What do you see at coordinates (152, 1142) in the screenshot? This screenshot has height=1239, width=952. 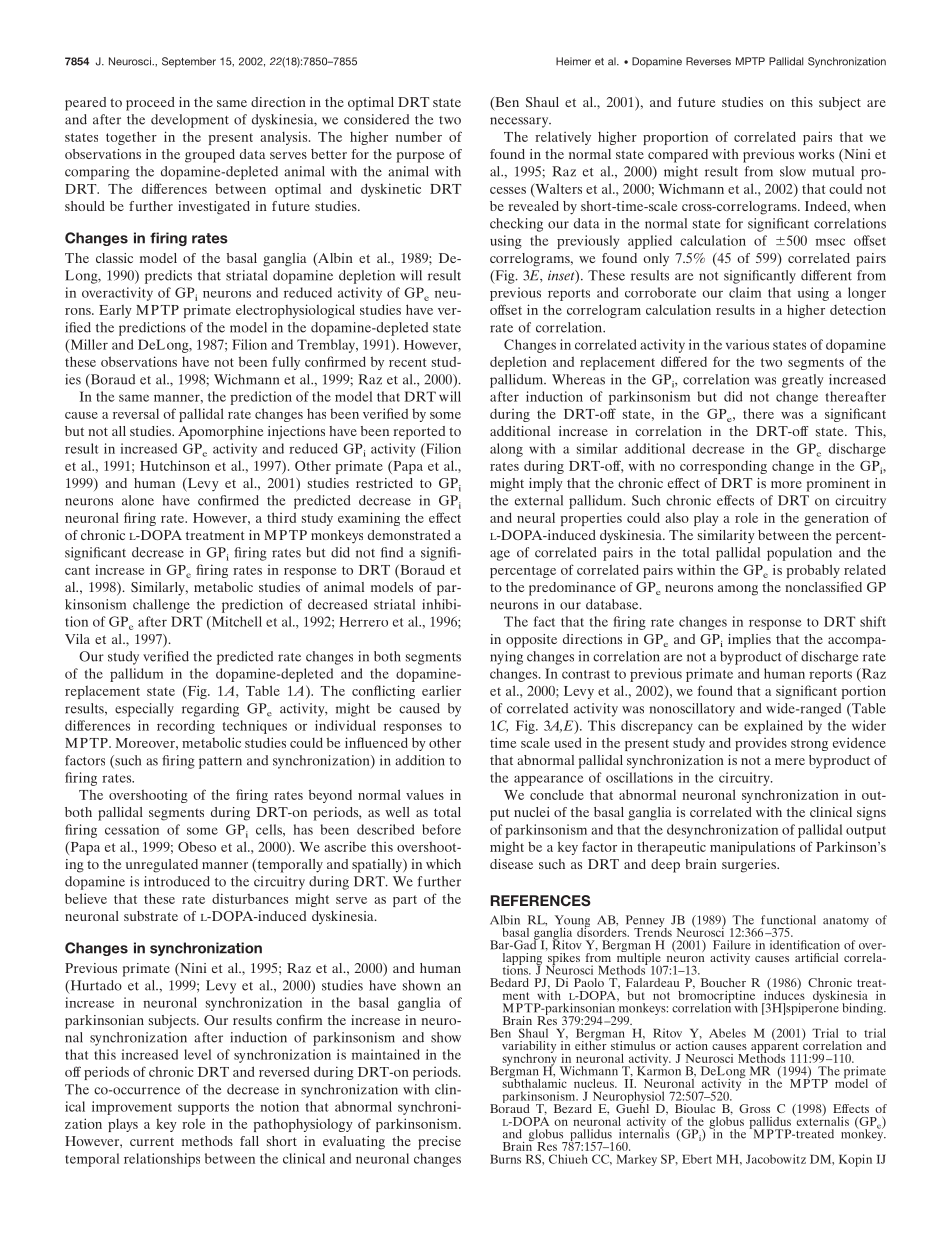 I see `current` at bounding box center [152, 1142].
